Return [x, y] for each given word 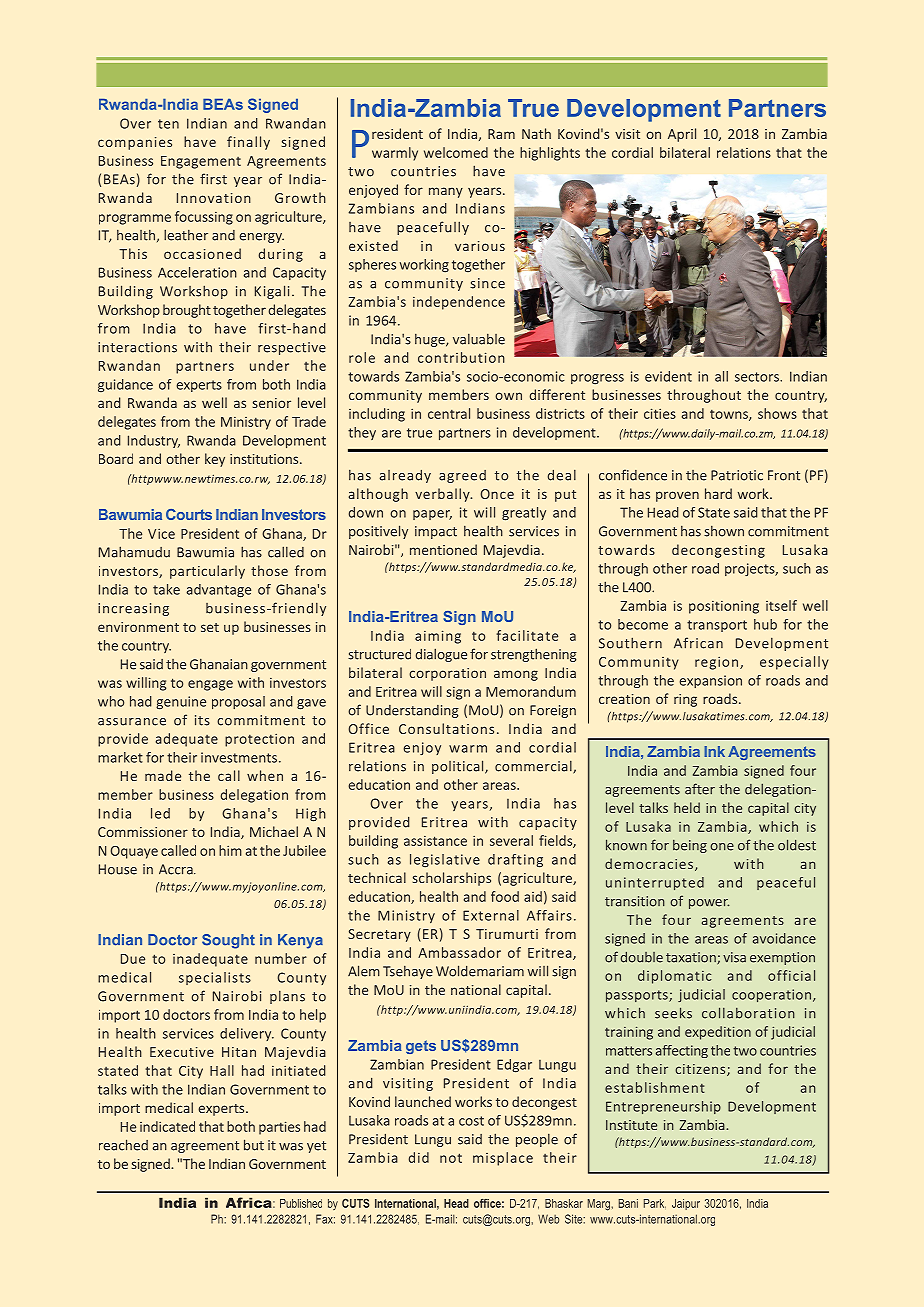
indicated [167, 1126]
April [682, 135]
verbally [443, 495]
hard [718, 493]
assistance [435, 841]
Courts [189, 514]
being [690, 846]
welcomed [456, 152]
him [230, 850]
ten [168, 124]
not [451, 1158]
